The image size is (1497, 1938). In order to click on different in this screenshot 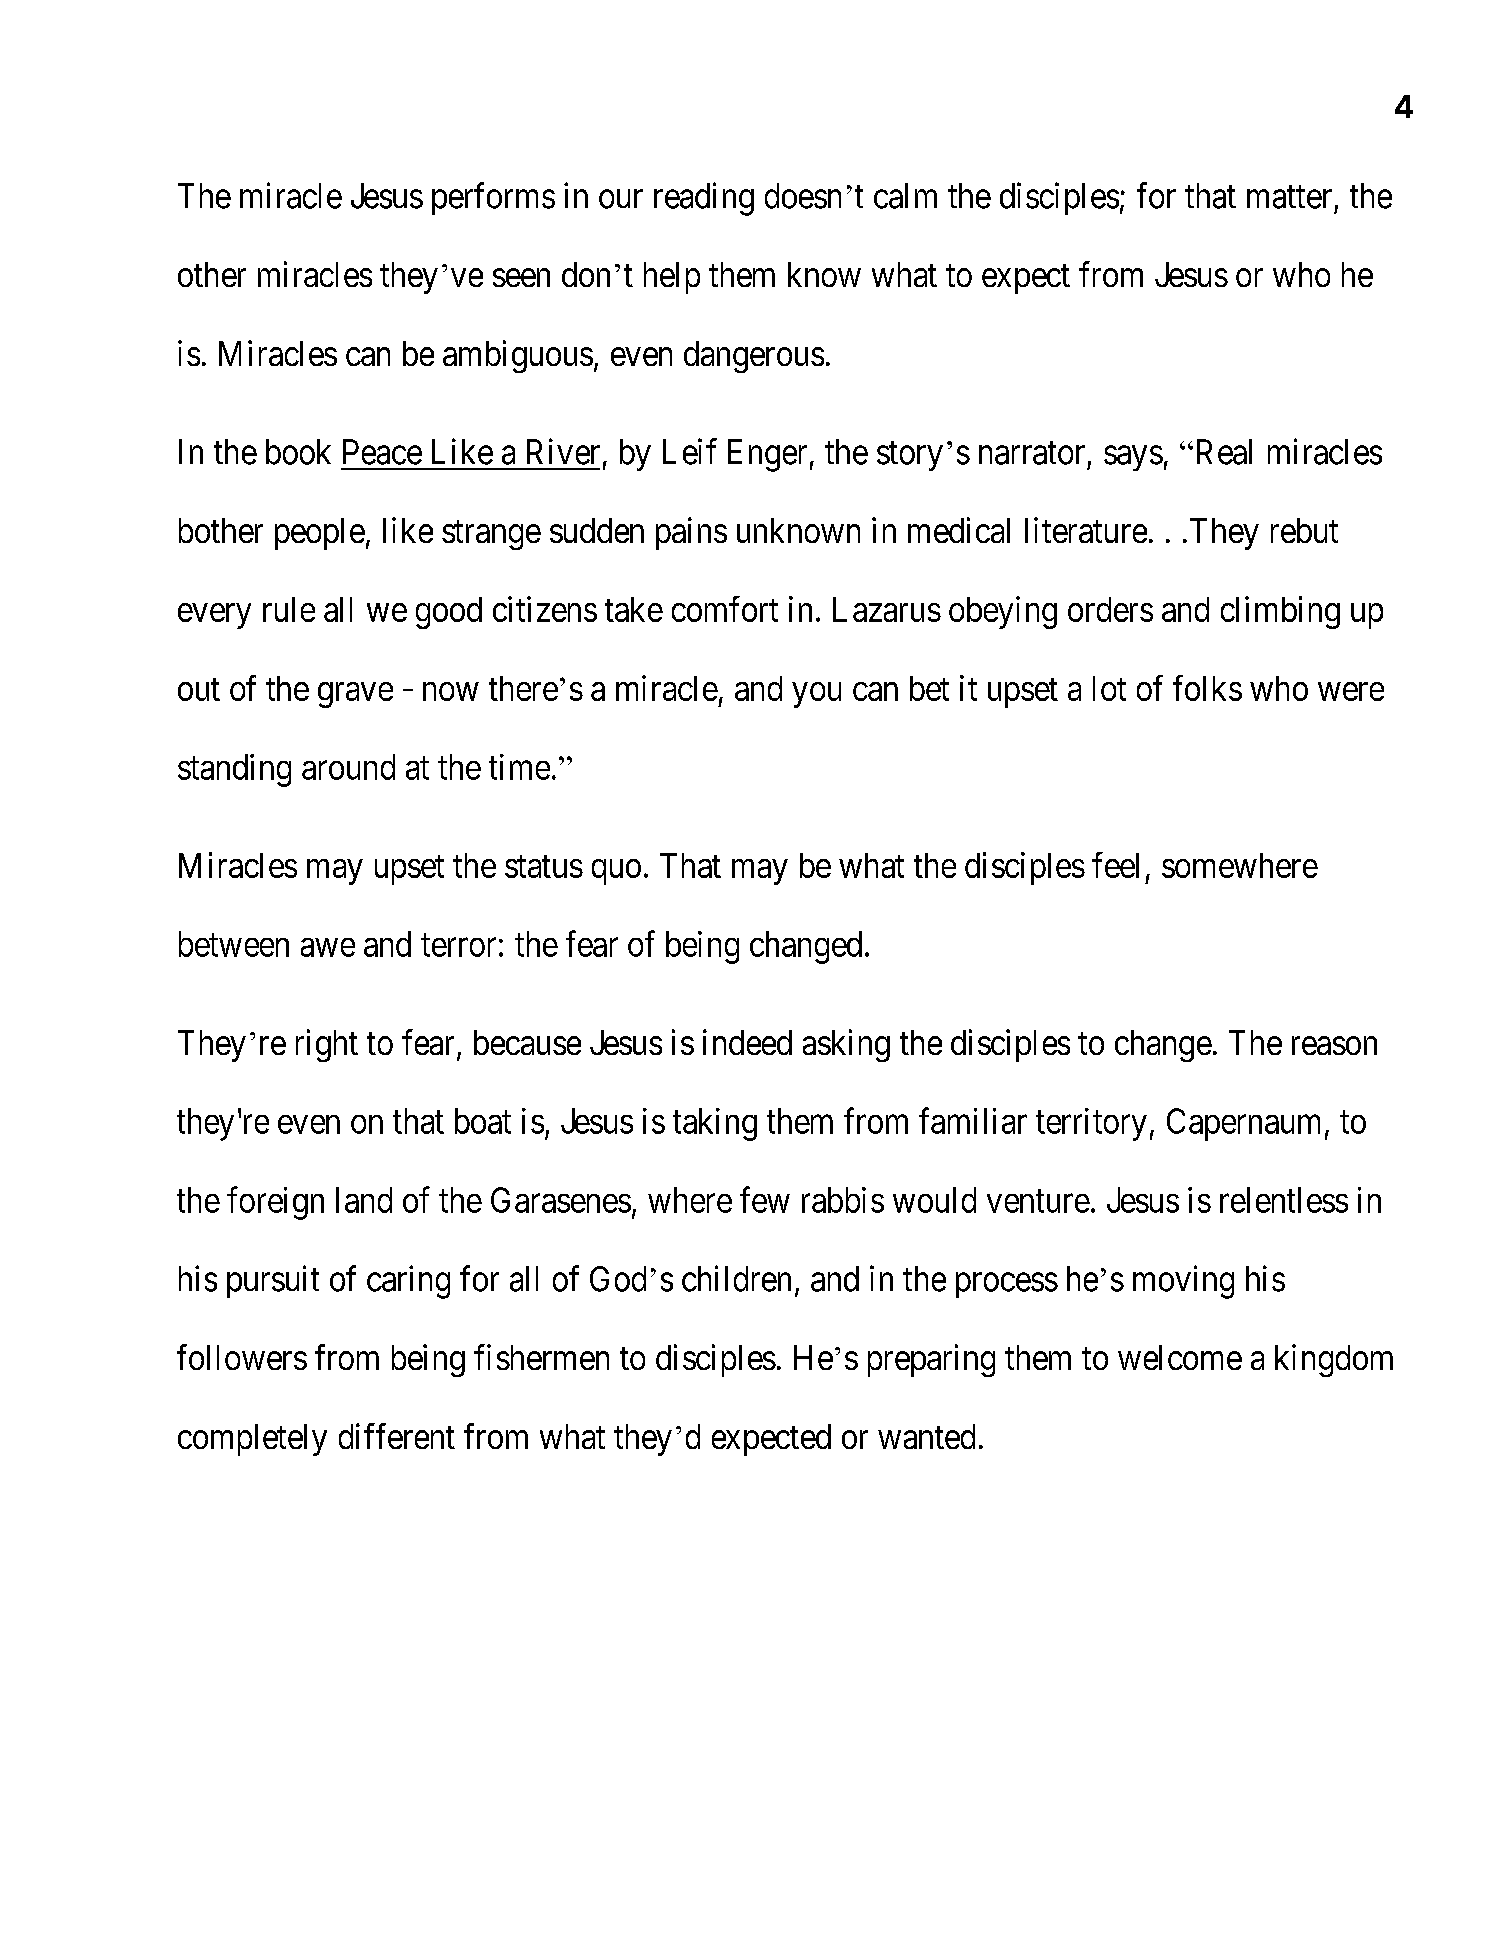, I will do `click(397, 1436)`.
